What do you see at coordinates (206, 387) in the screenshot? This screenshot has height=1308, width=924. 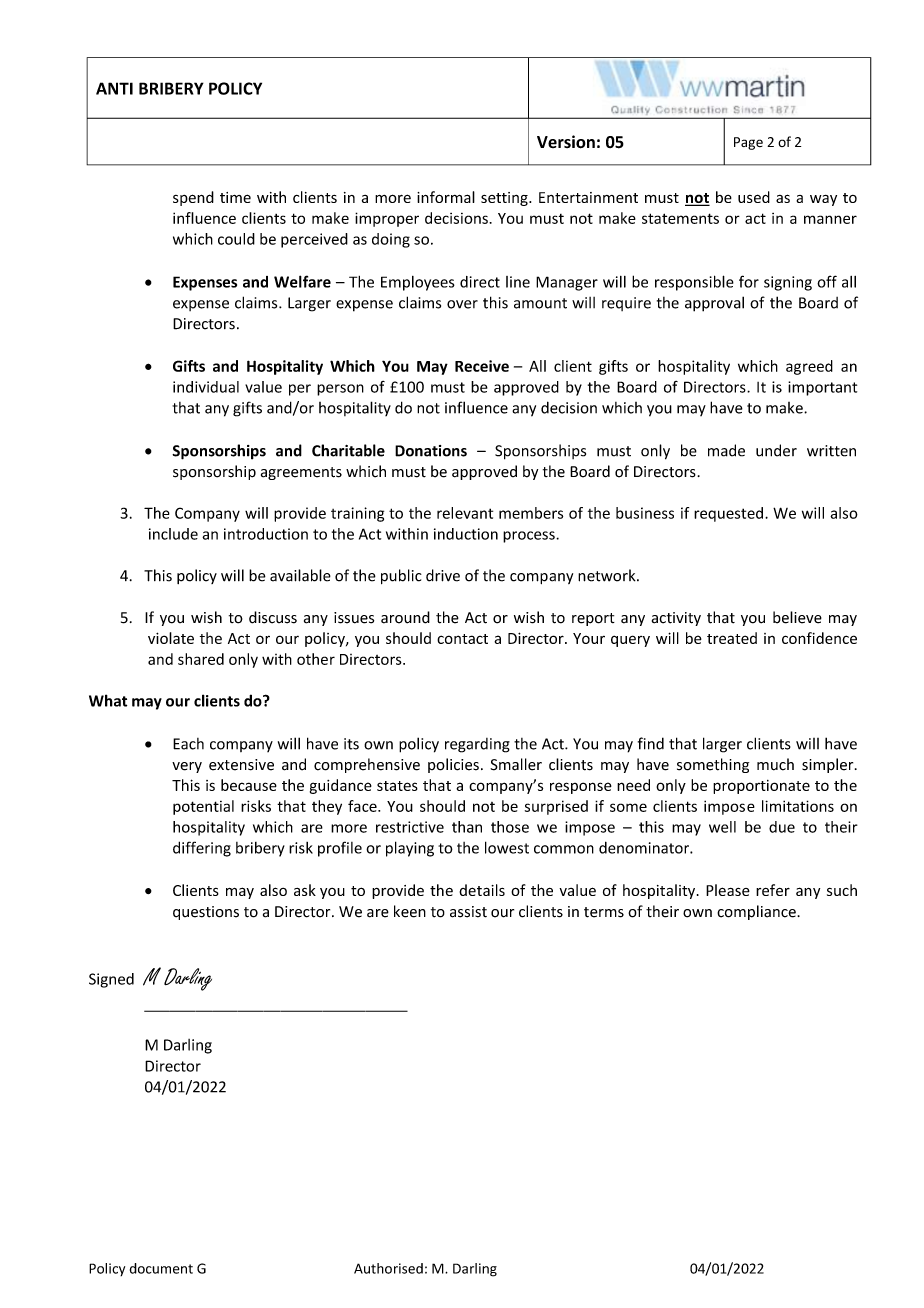 I see `individual` at bounding box center [206, 387].
